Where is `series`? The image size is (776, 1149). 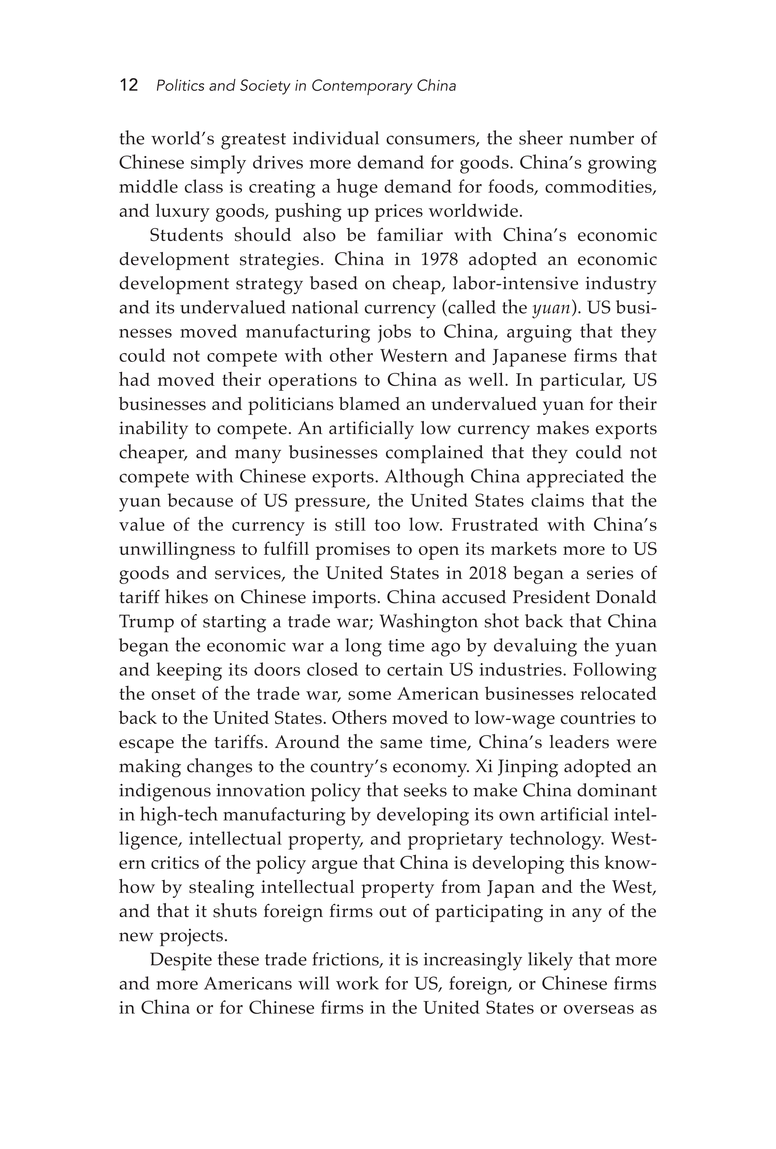 series is located at coordinates (610, 573).
